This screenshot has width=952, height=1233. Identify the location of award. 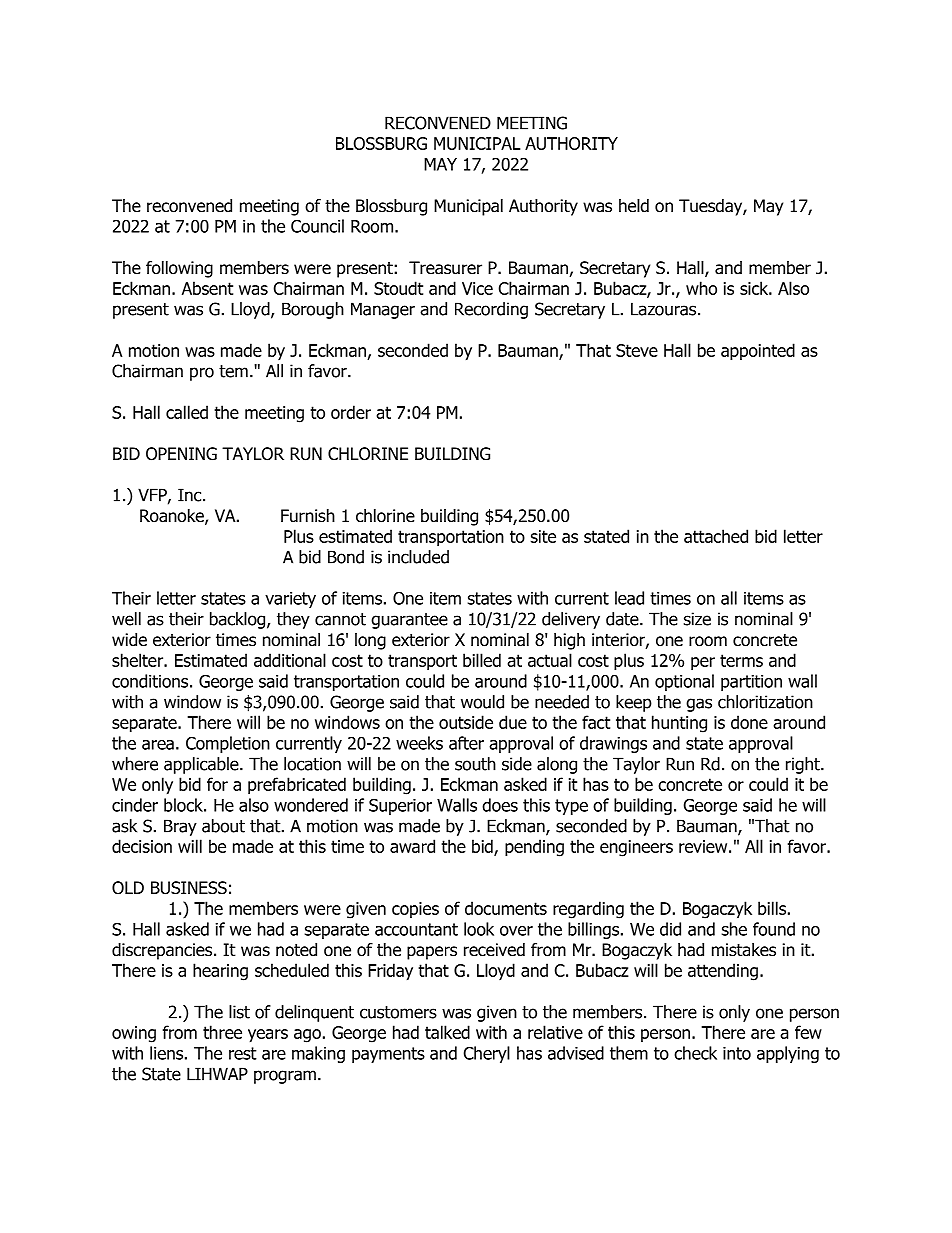
(412, 846).
